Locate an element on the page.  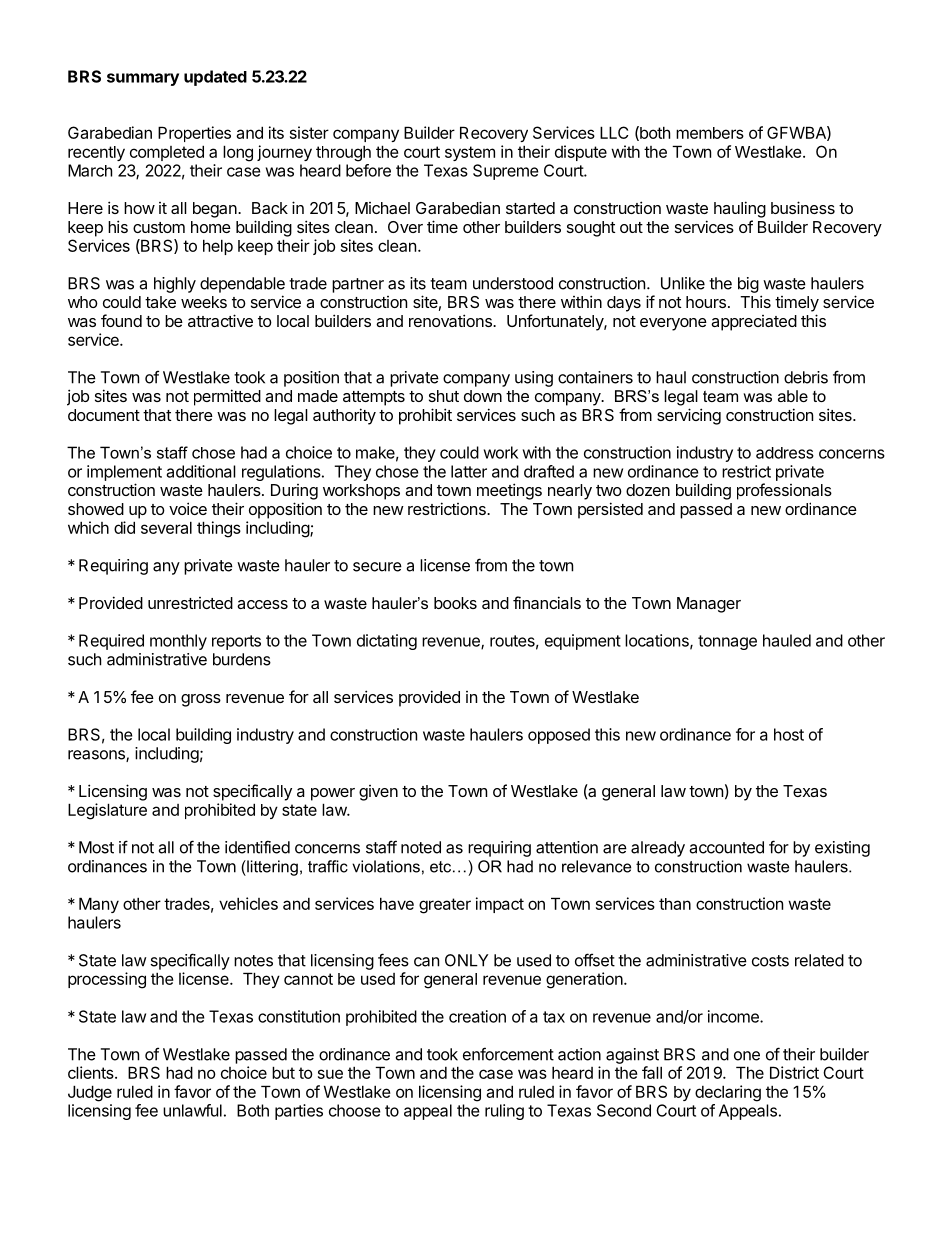
books is located at coordinates (455, 603).
